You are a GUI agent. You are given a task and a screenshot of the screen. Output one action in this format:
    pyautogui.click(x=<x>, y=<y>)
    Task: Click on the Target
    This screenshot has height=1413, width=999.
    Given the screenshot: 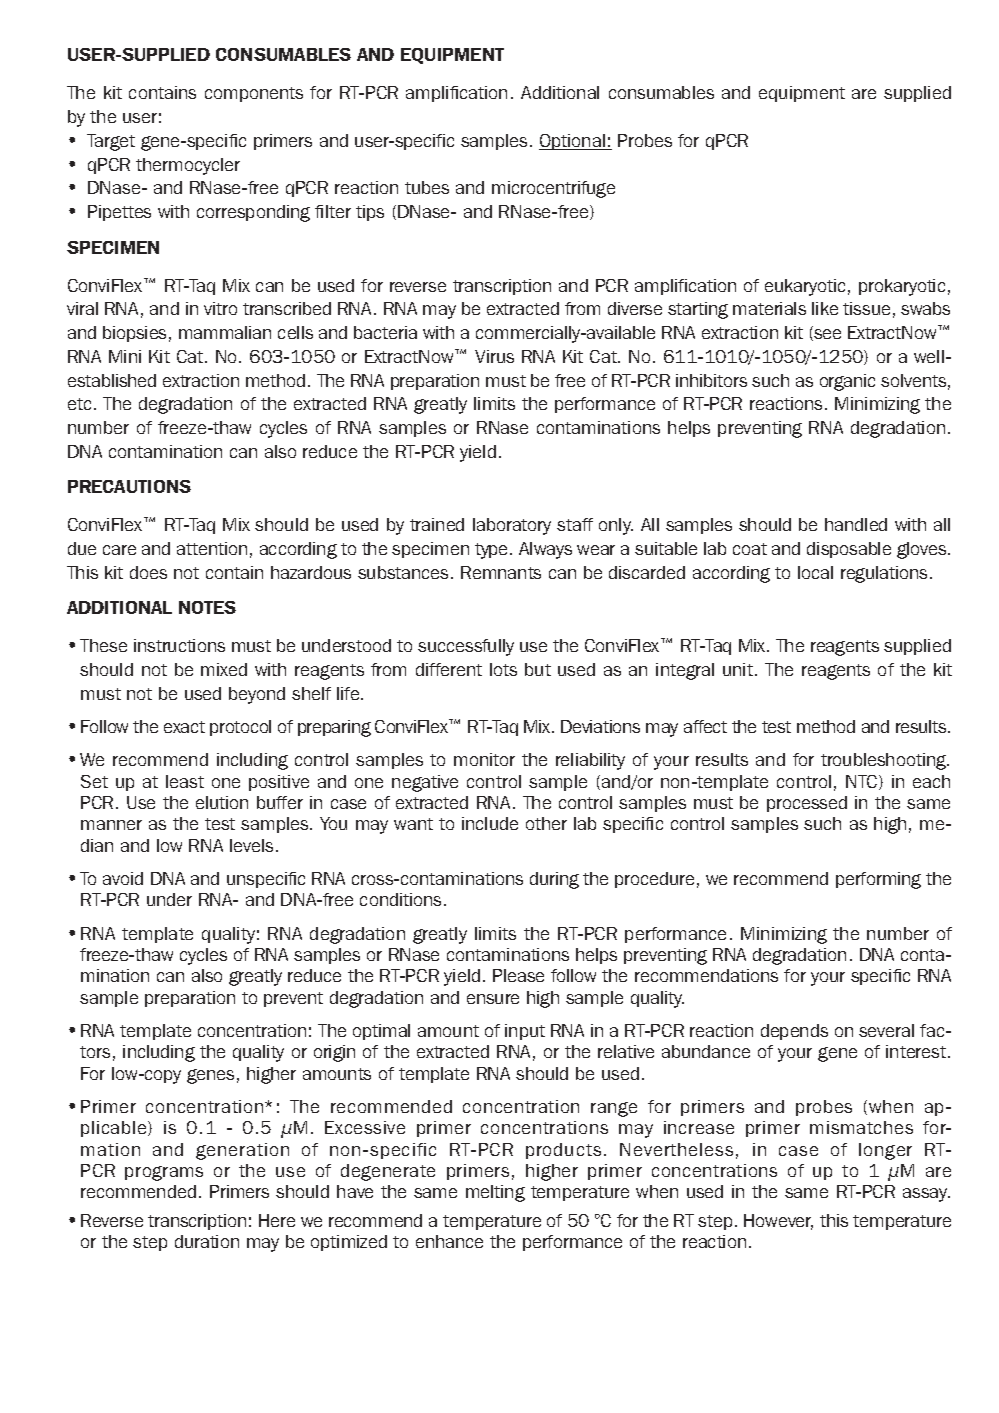 What is the action you would take?
    pyautogui.click(x=111, y=142)
